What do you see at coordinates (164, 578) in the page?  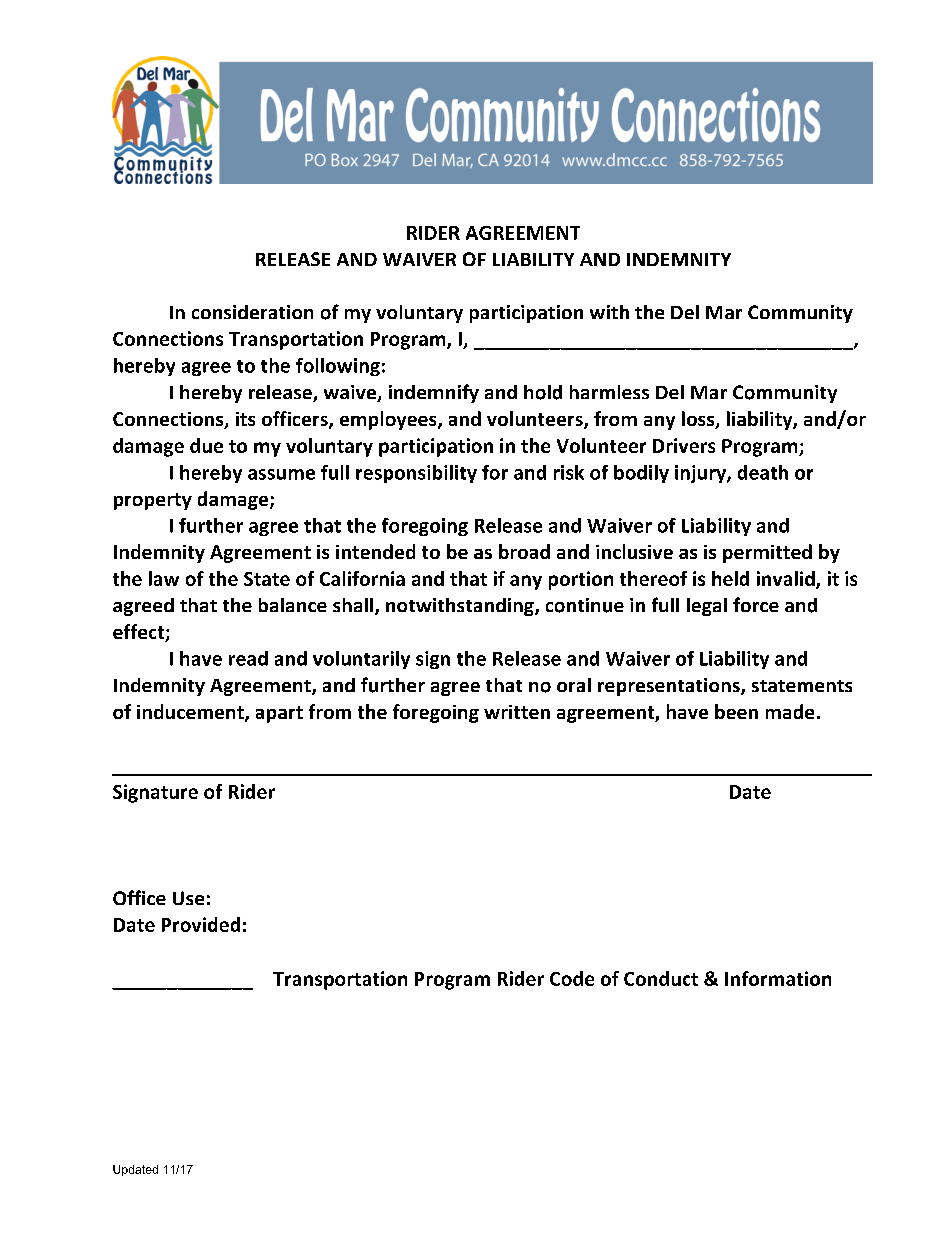 I see `law` at bounding box center [164, 578].
